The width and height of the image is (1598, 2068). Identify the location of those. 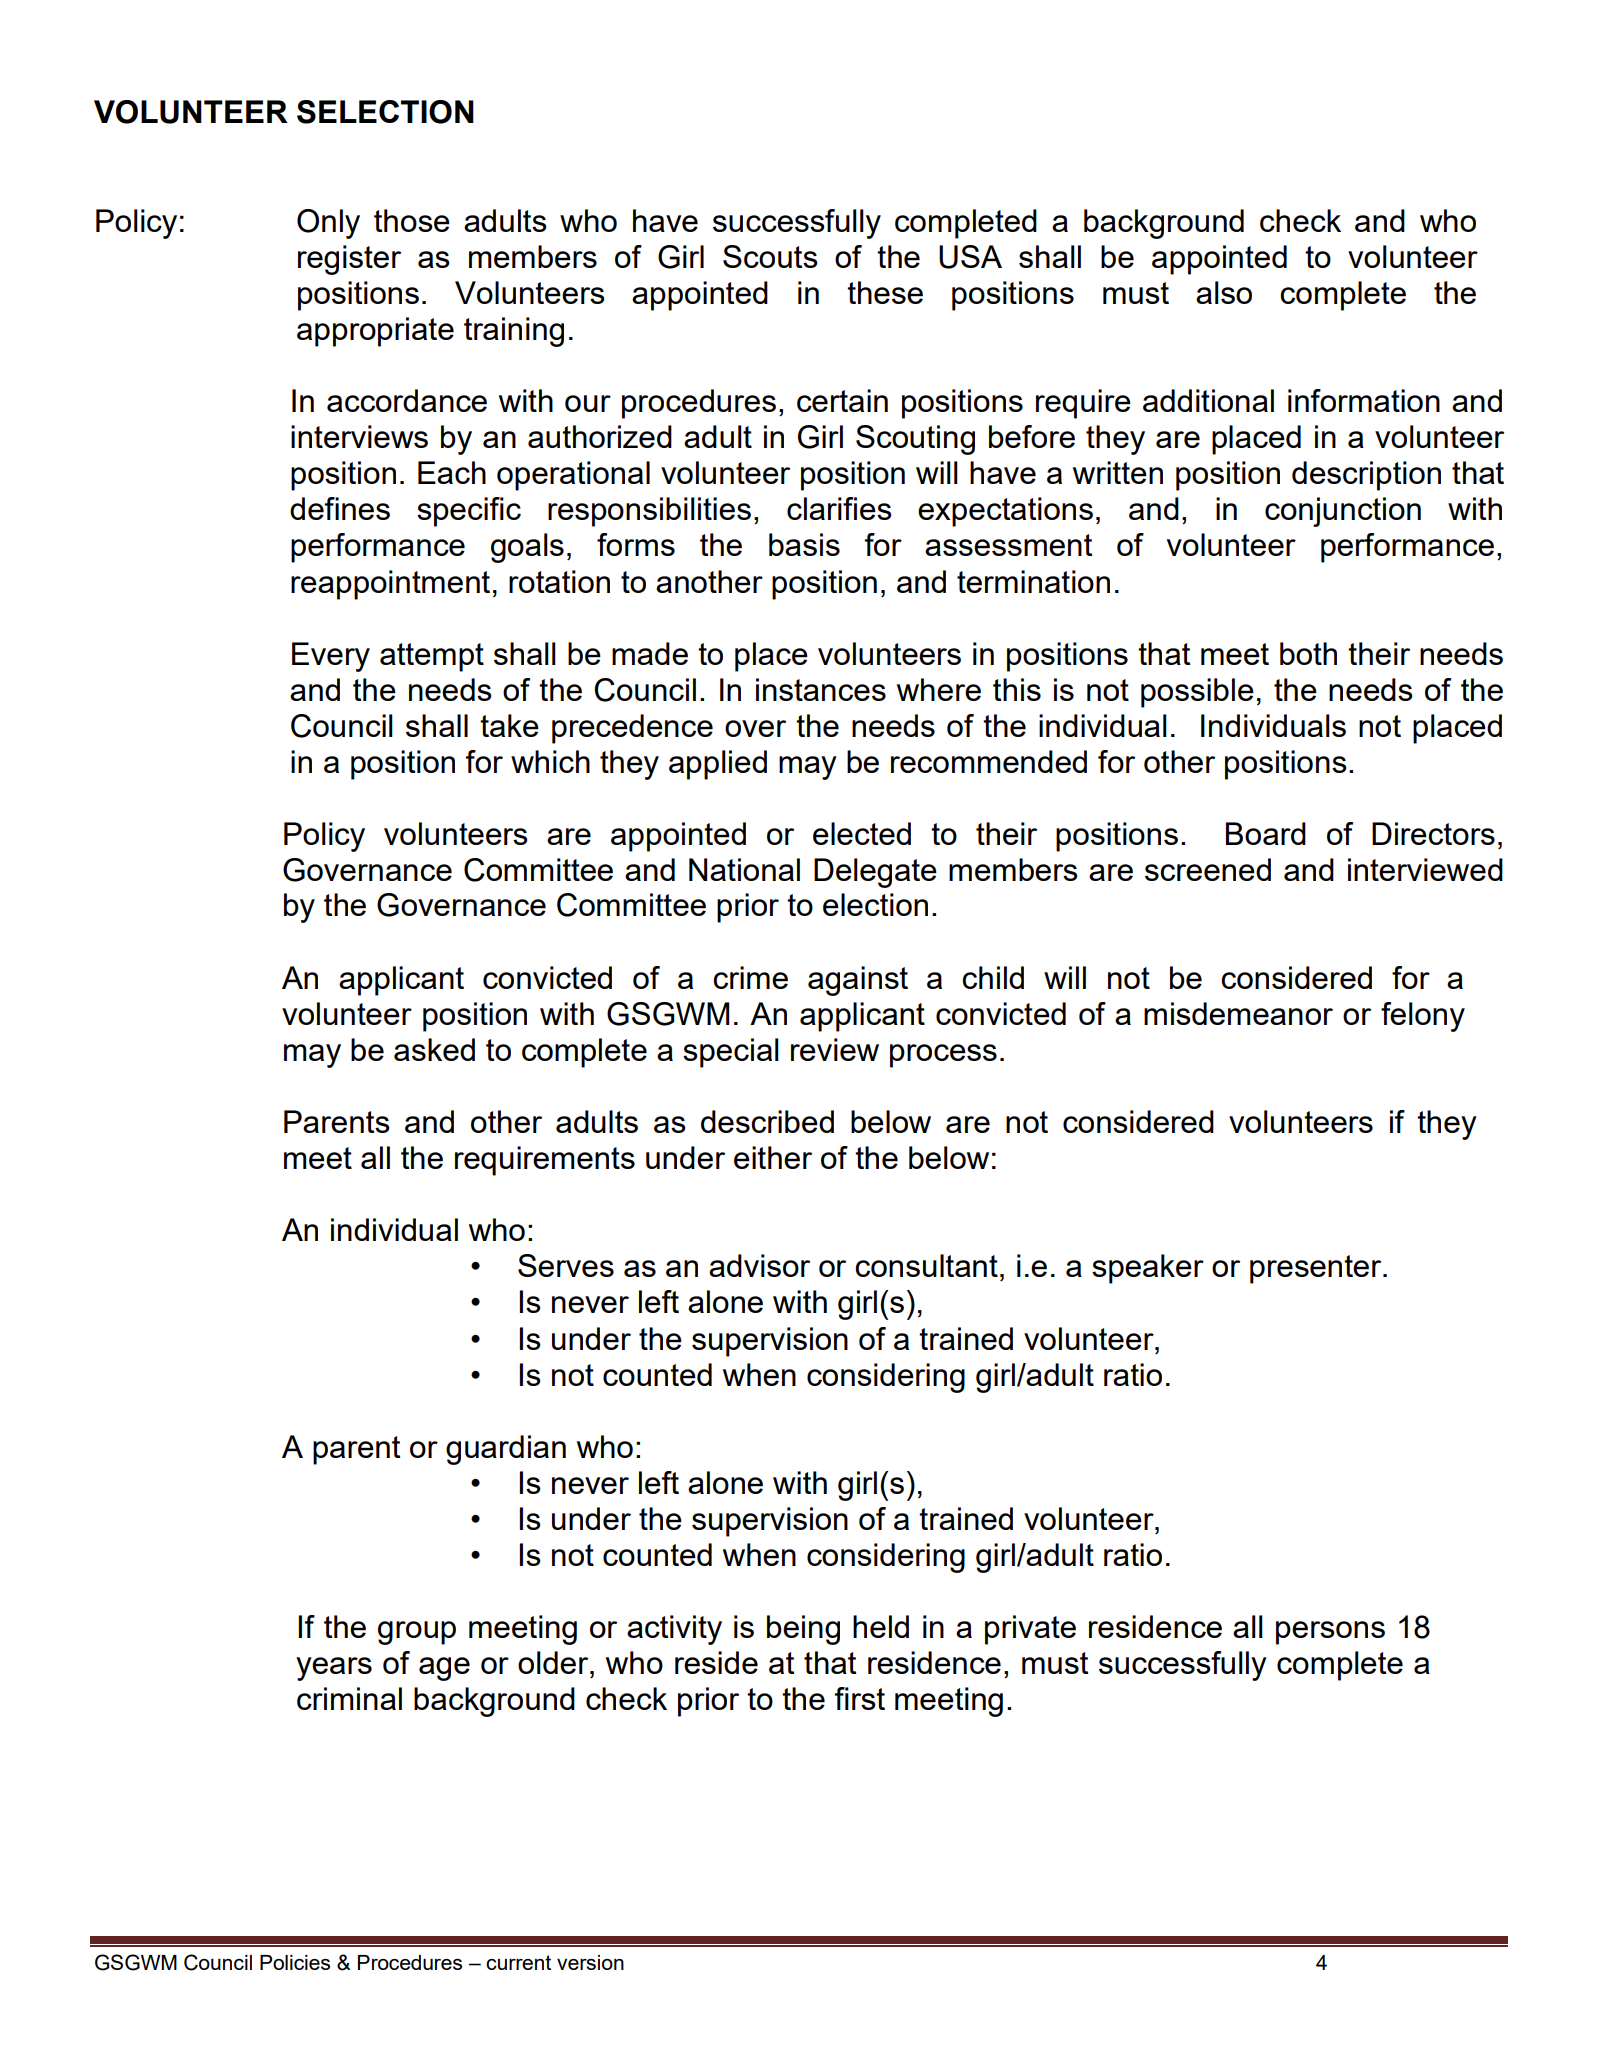
(412, 220).
